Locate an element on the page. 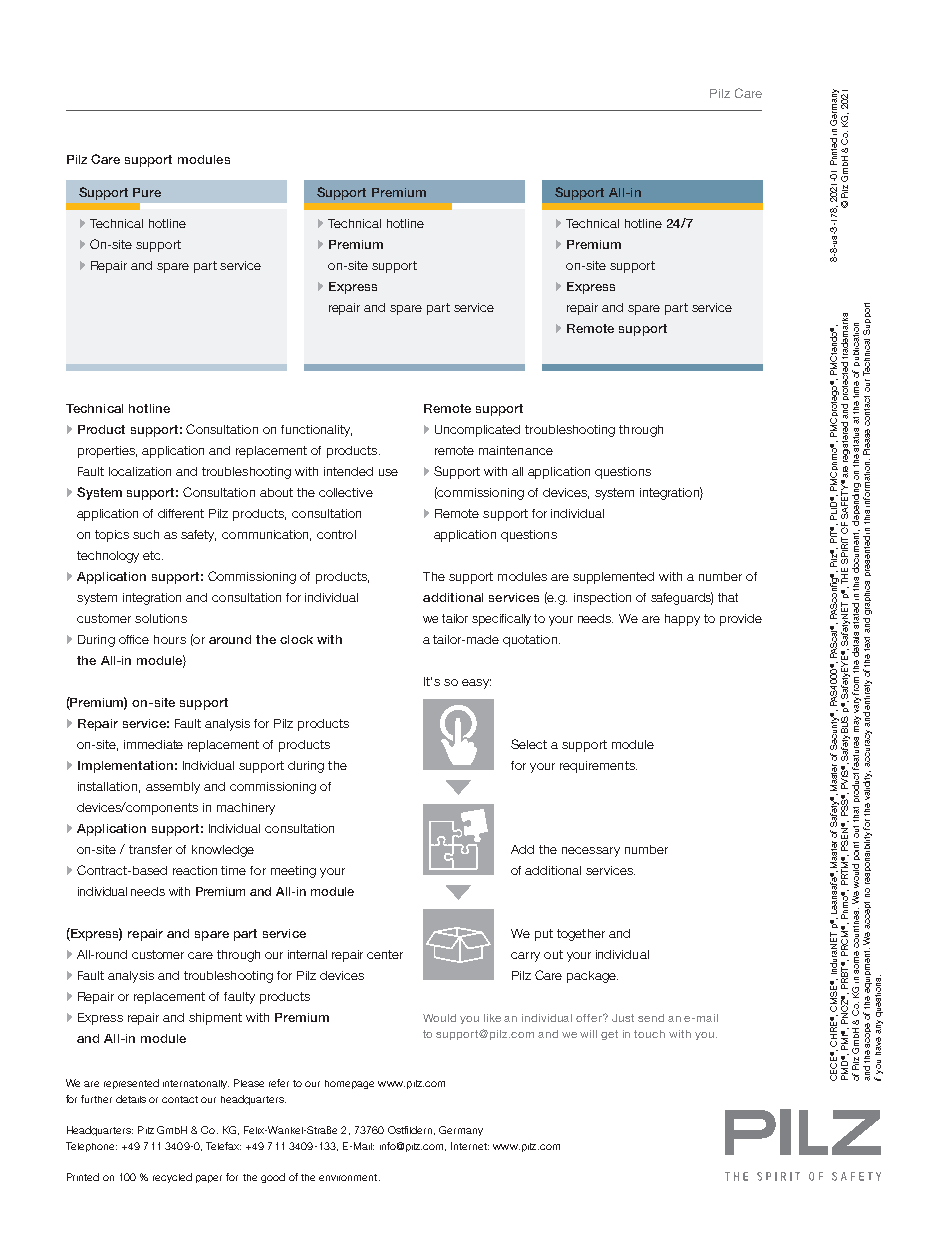 The width and height of the page is (952, 1235). use is located at coordinates (388, 472).
